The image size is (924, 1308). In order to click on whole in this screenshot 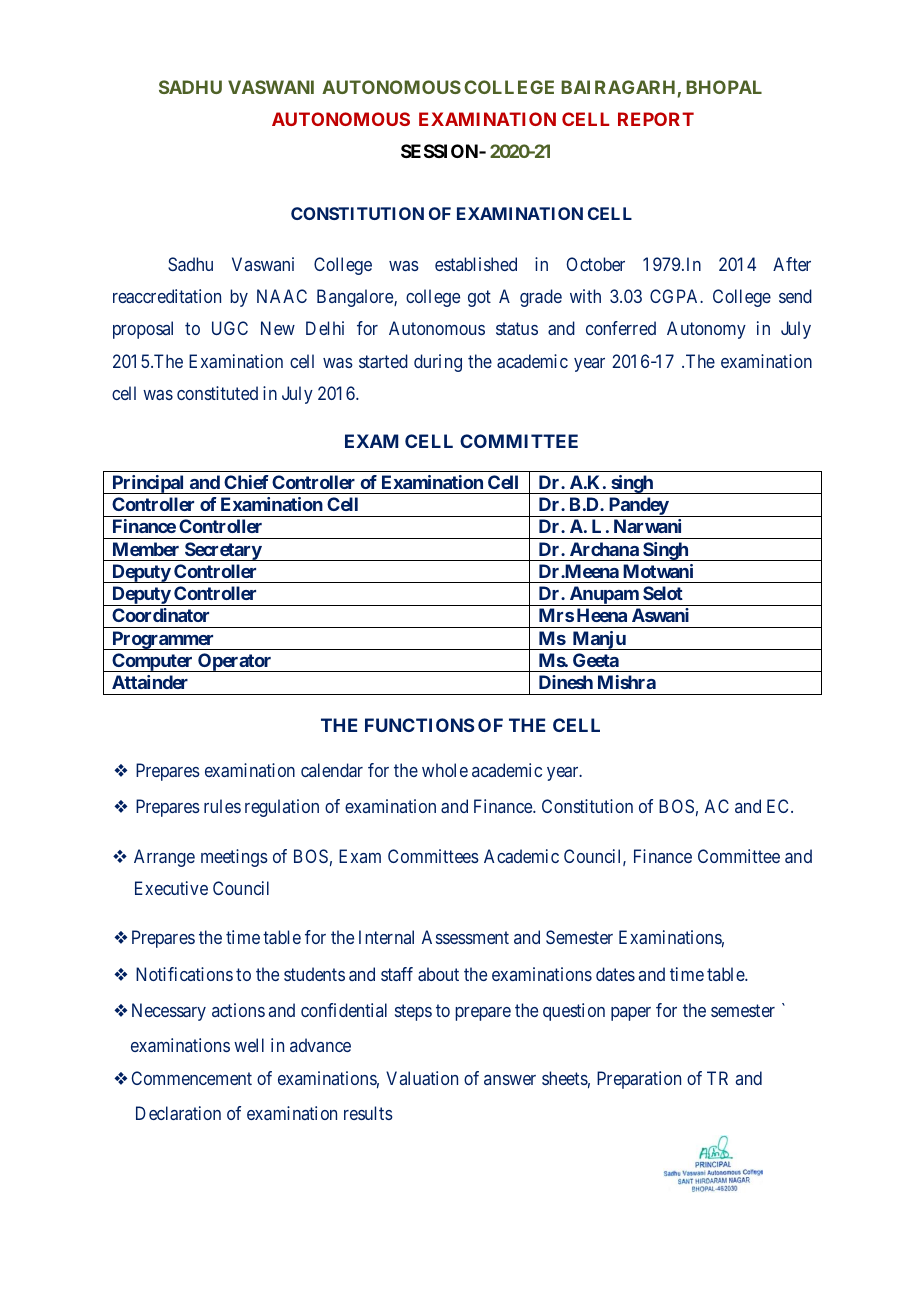, I will do `click(445, 770)`.
